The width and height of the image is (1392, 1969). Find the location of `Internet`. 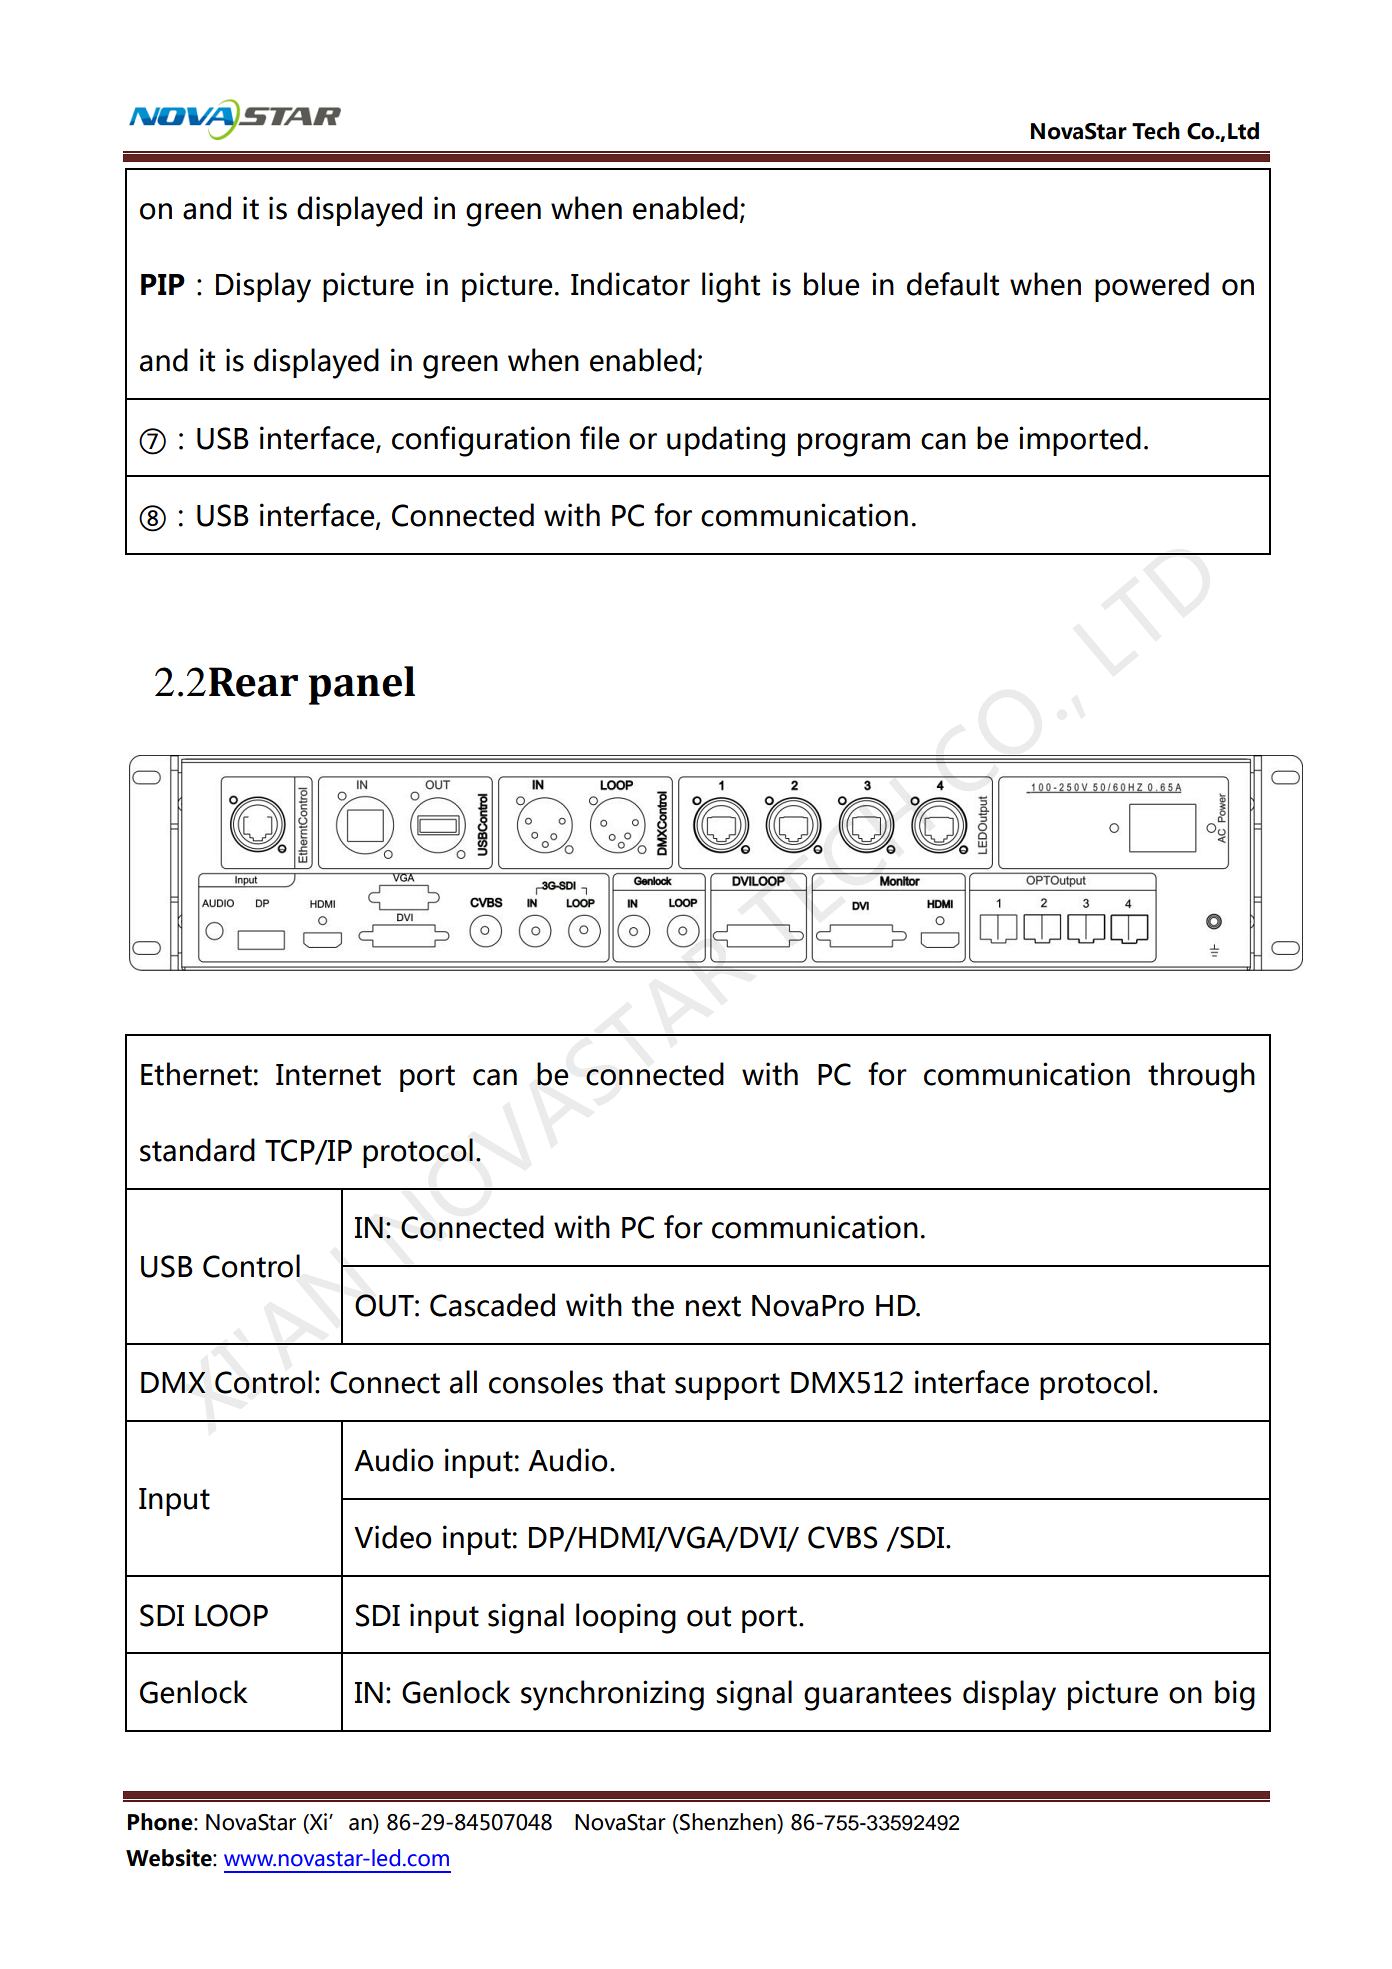

Internet is located at coordinates (328, 1075).
